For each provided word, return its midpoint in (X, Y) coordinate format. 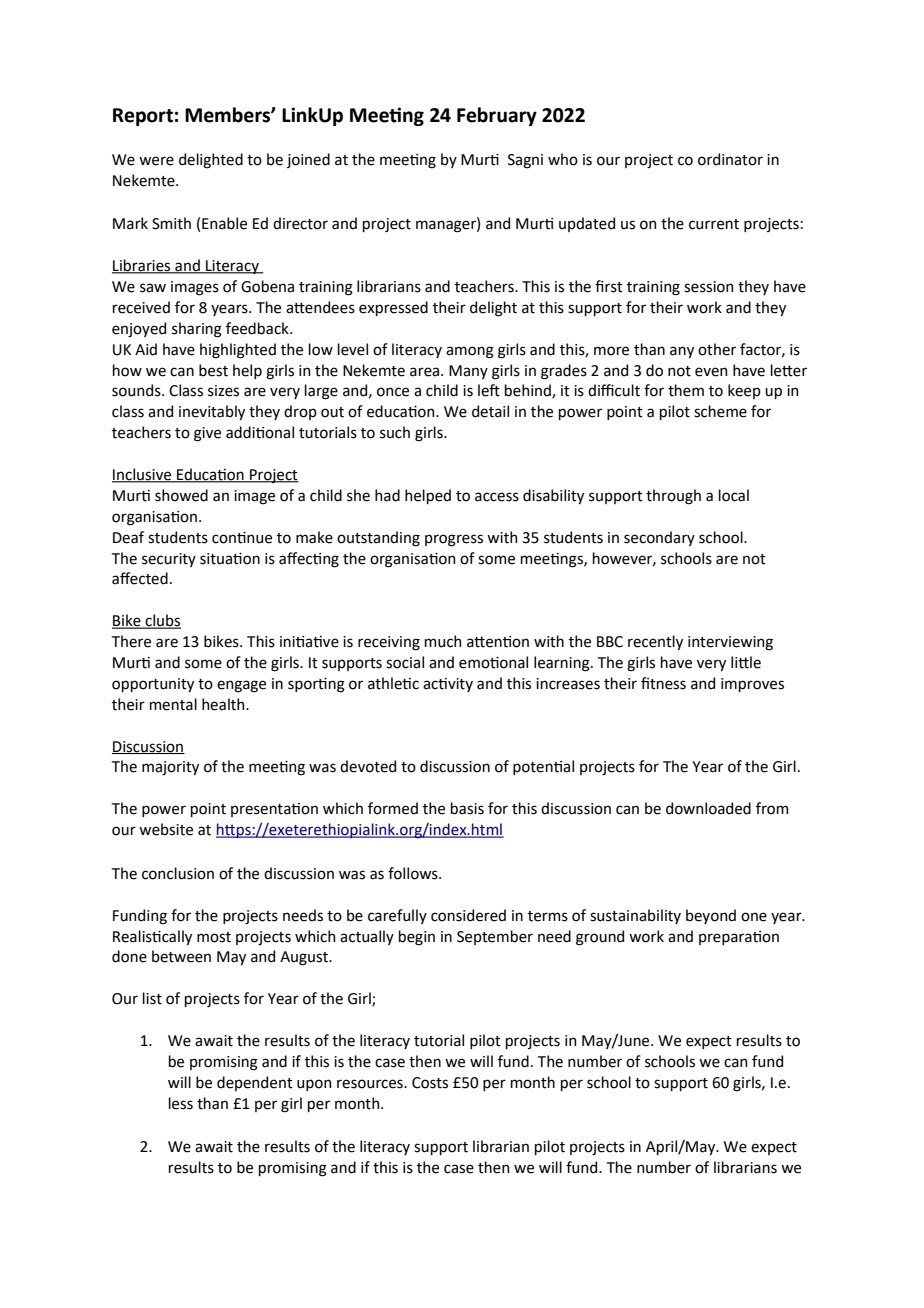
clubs (162, 621)
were (156, 161)
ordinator (730, 159)
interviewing (730, 643)
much (443, 641)
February (497, 116)
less (181, 1103)
